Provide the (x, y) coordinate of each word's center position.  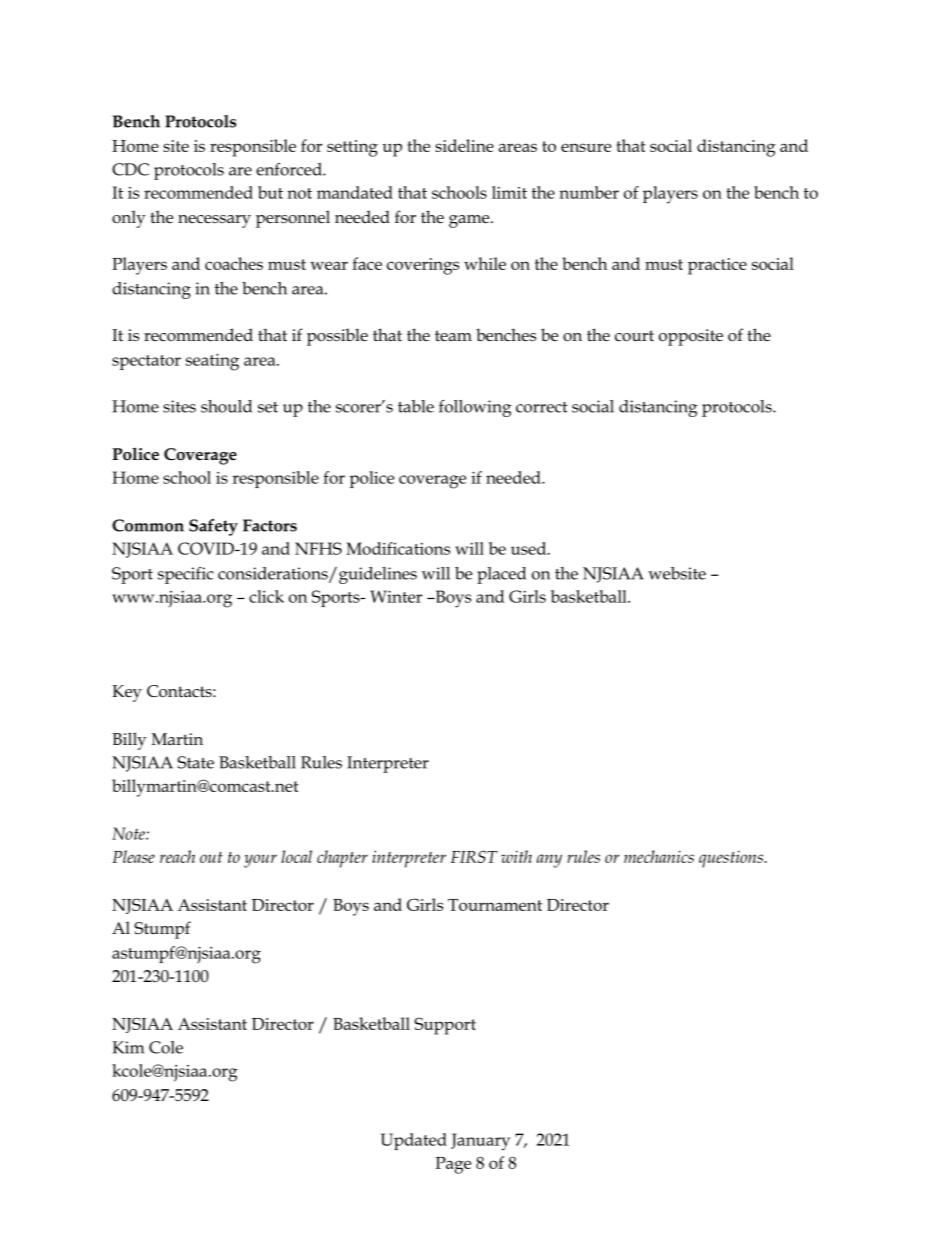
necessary (214, 221)
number (589, 192)
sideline (464, 145)
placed (501, 575)
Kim (128, 1047)
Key (127, 693)
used (530, 548)
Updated (414, 1141)
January (480, 1142)
